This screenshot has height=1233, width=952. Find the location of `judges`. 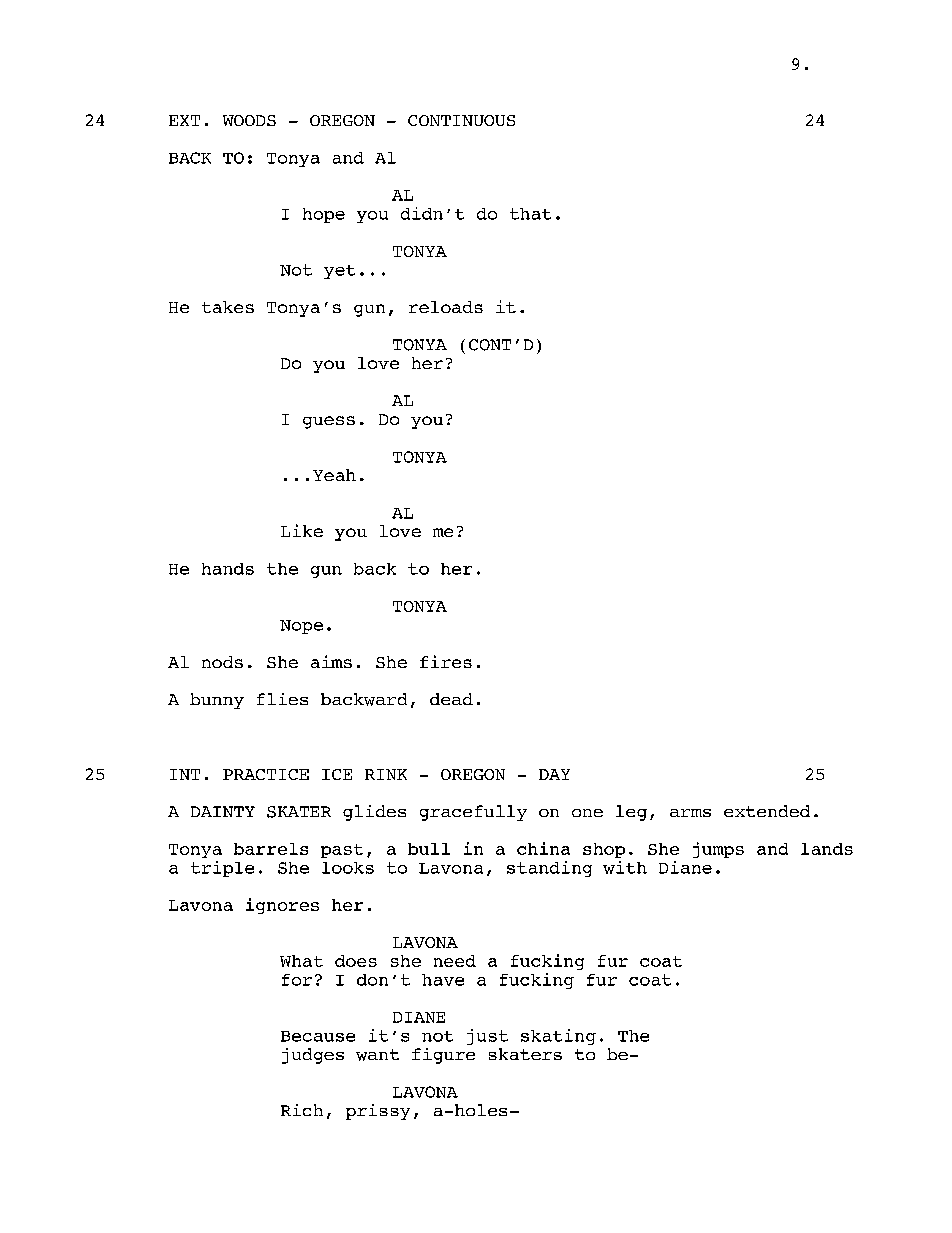

judges is located at coordinates (313, 1056).
